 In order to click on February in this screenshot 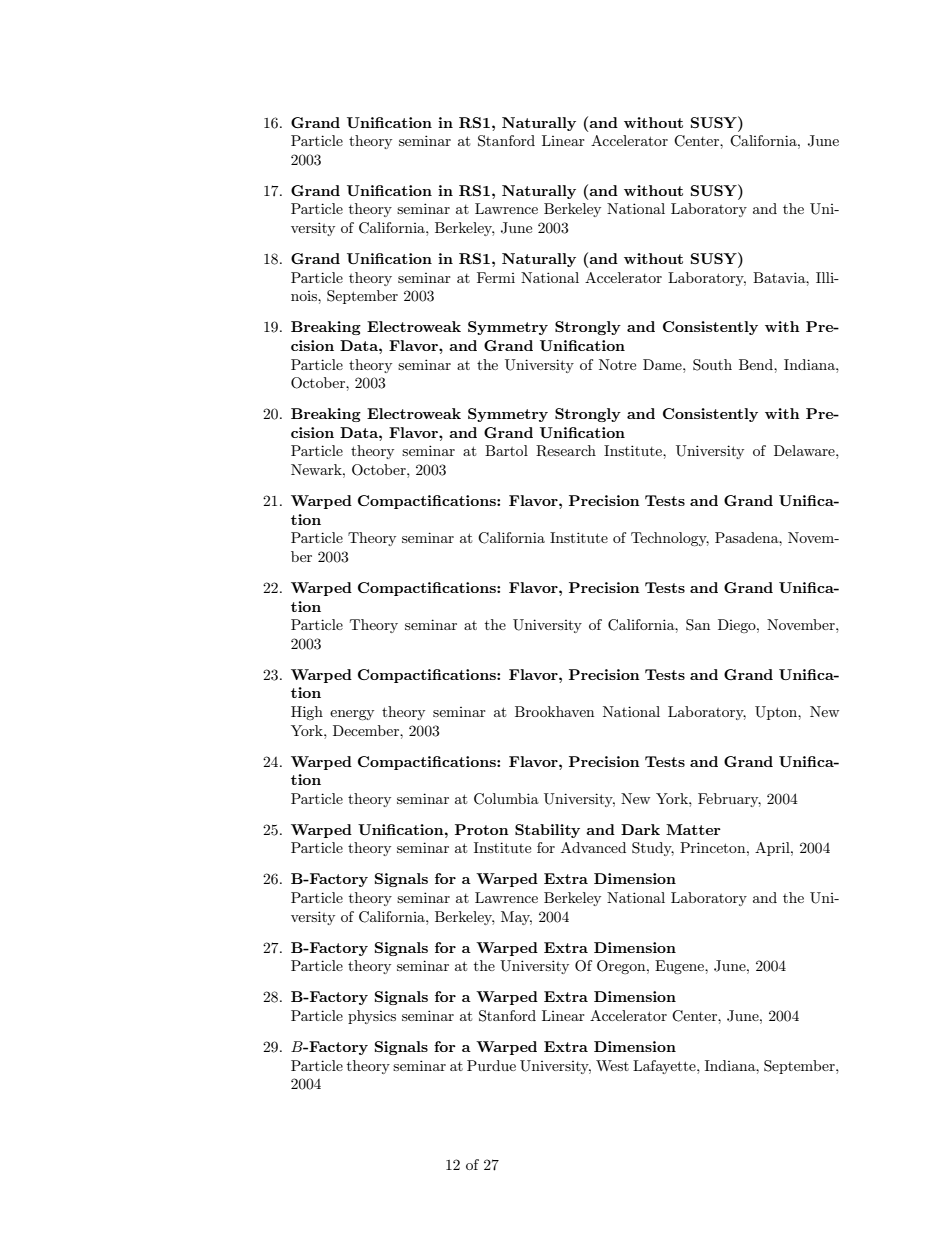, I will do `click(729, 800)`.
